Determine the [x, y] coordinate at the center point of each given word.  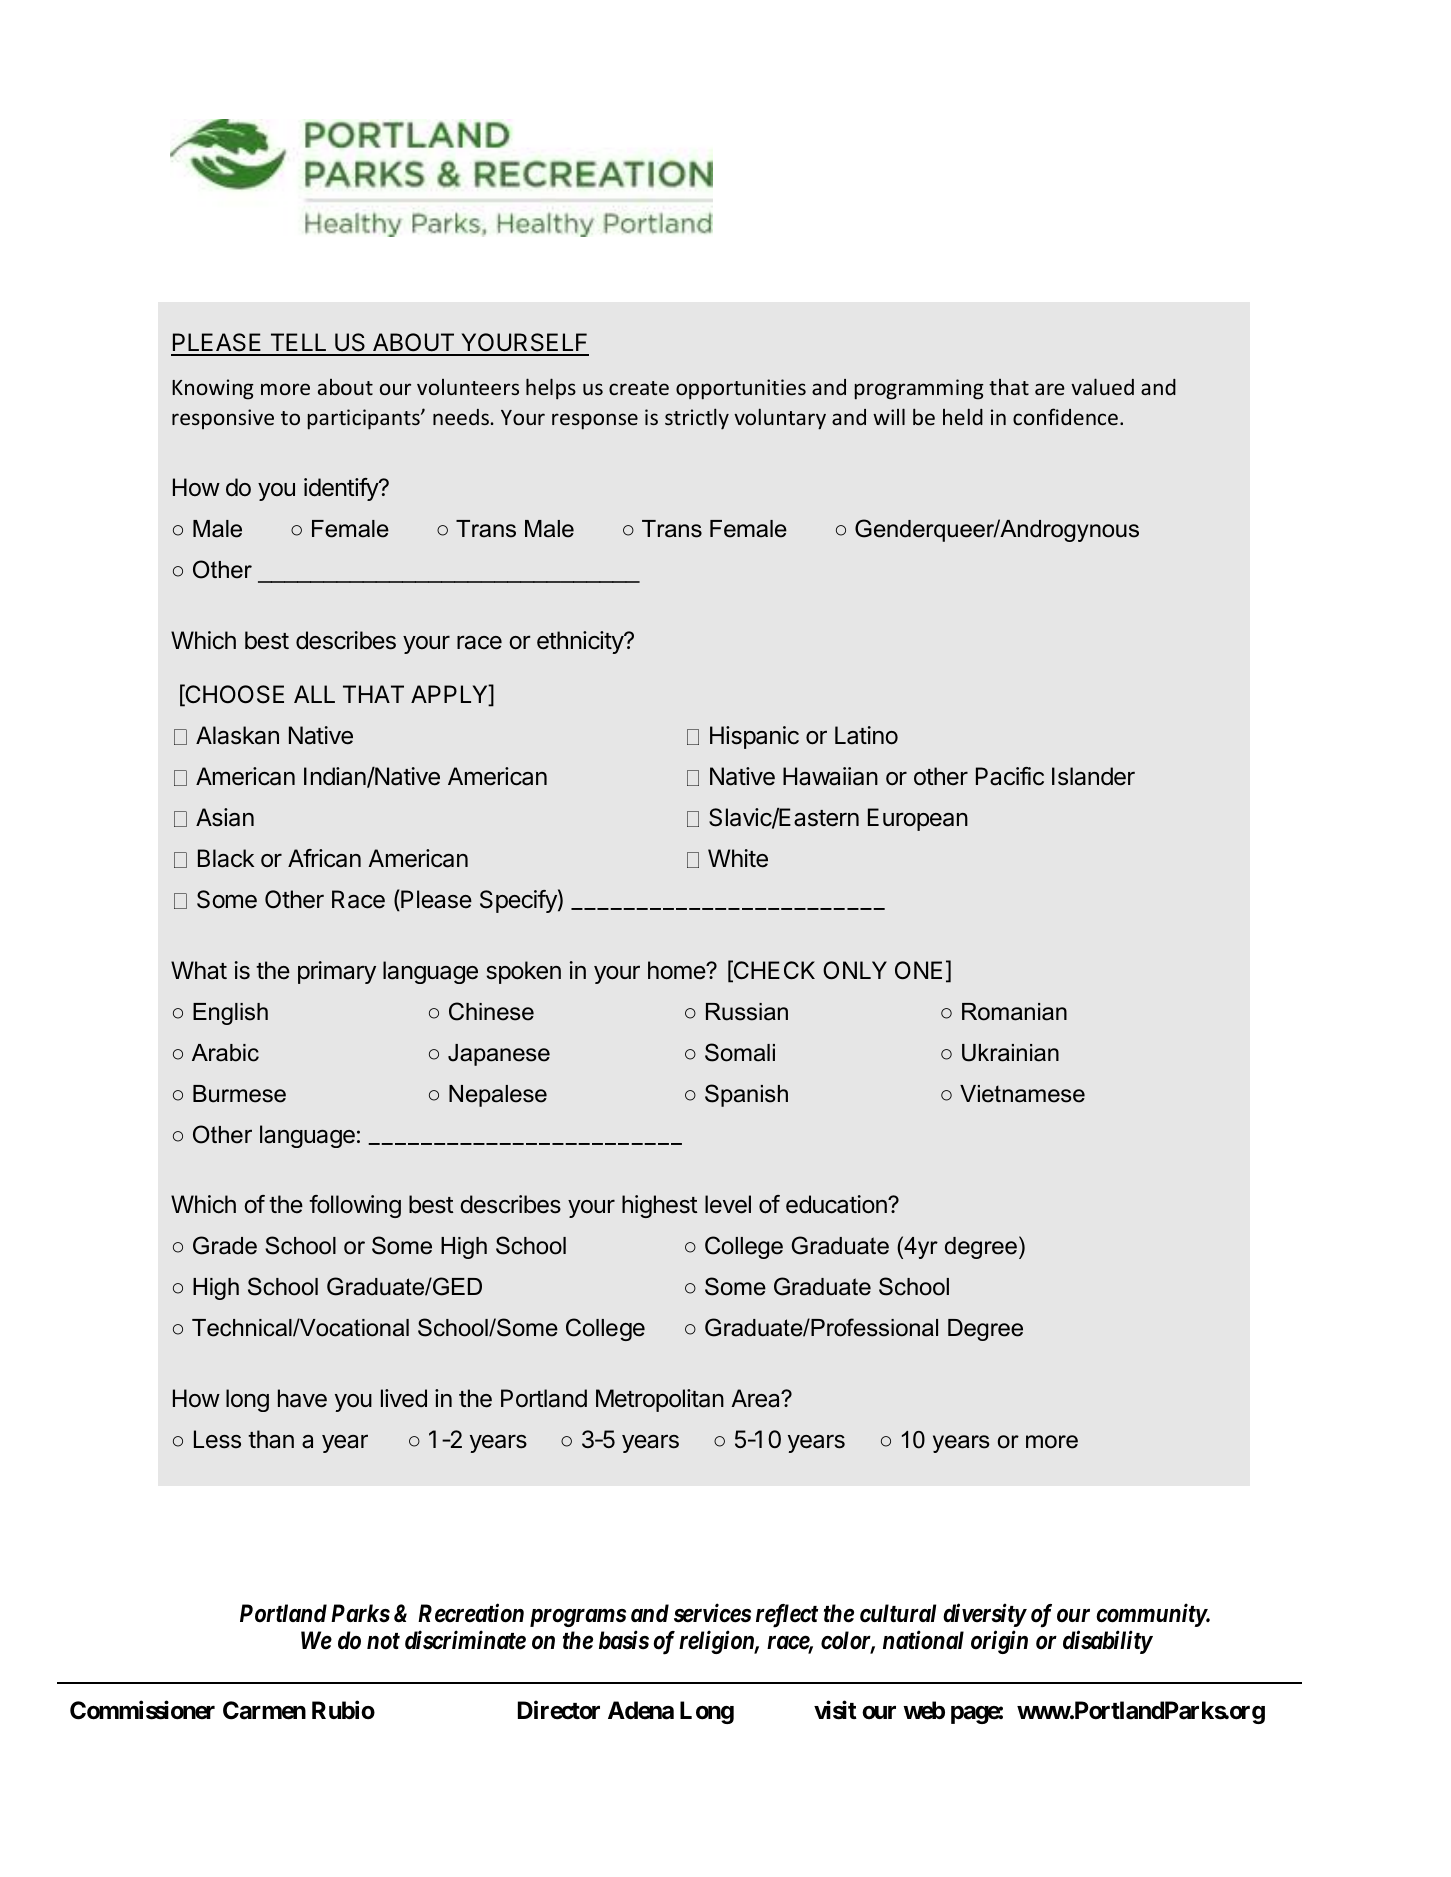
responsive [223, 419]
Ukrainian [1010, 1053]
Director [559, 1710]
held [963, 416]
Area [757, 1398]
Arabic [225, 1053]
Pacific [1010, 776]
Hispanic [754, 737]
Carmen [264, 1710]
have [302, 1398]
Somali [740, 1052]
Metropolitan [660, 1400]
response [595, 421]
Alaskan [237, 735]
